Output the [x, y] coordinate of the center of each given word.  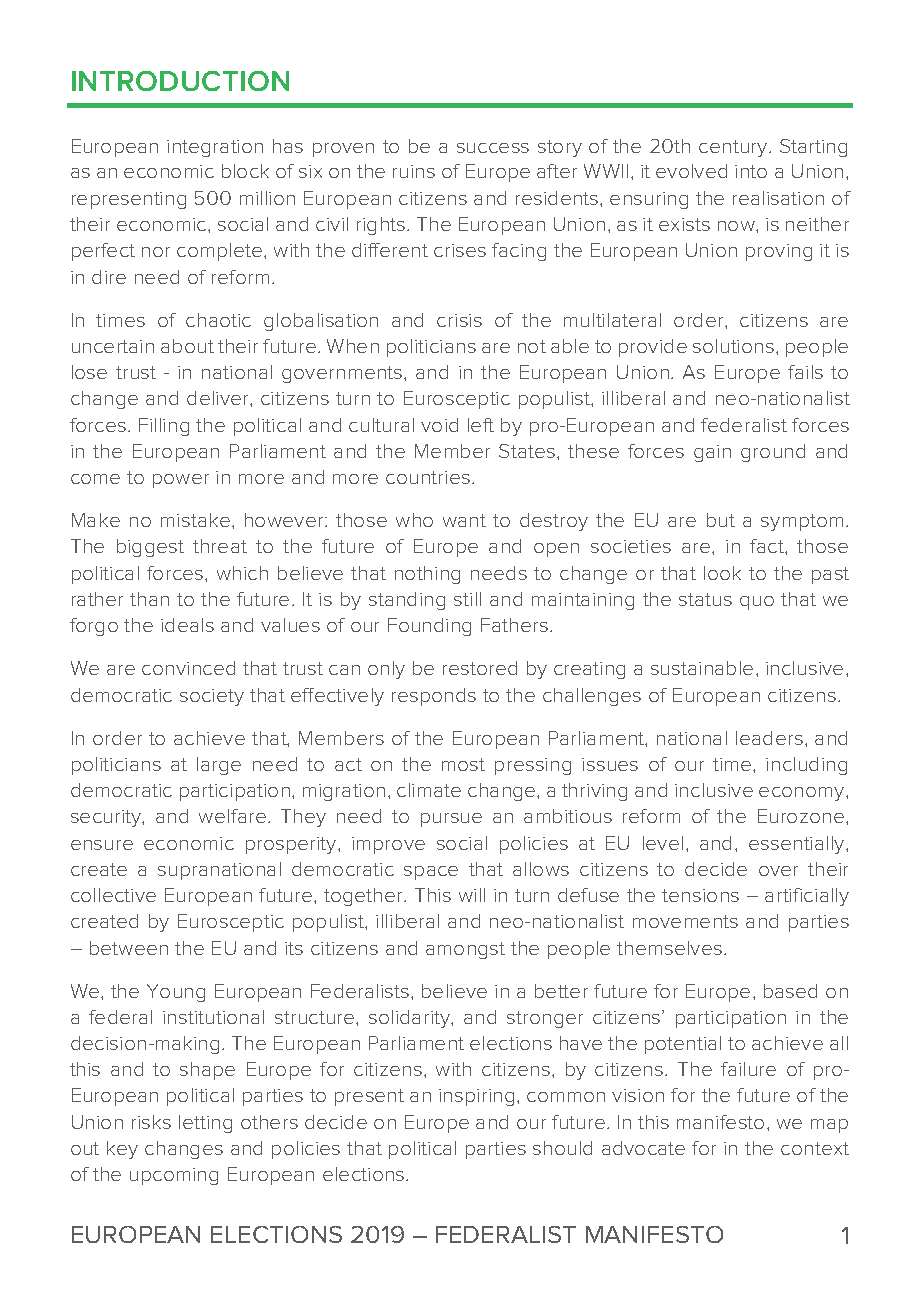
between [129, 948]
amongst [465, 950]
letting [205, 1124]
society [212, 697]
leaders [769, 738]
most [463, 764]
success [493, 148]
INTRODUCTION [180, 81]
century [734, 148]
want [464, 520]
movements [685, 921]
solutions [733, 346]
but [721, 520]
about [187, 346]
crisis [459, 320]
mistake [197, 520]
